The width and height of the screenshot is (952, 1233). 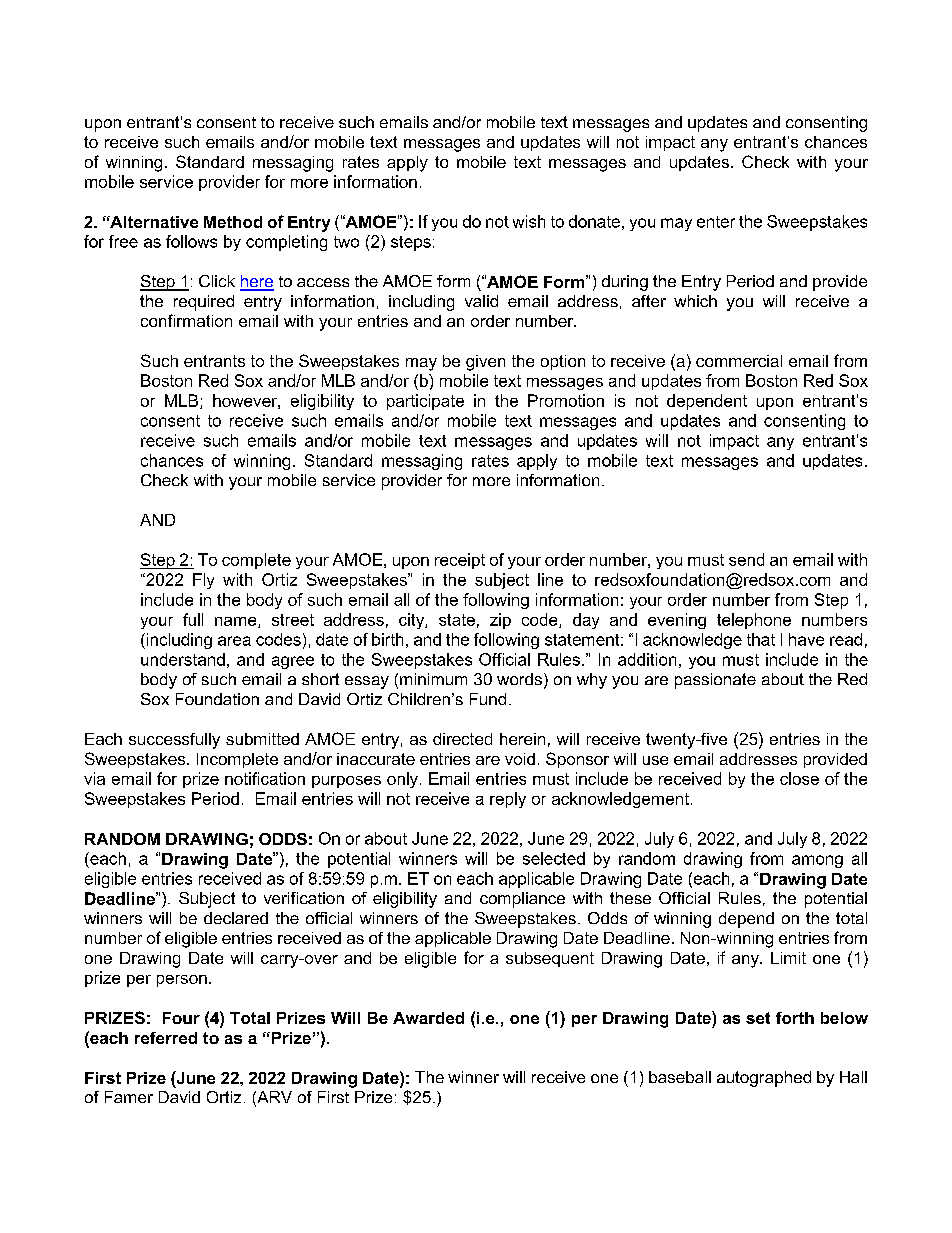 I want to click on autographed, so click(x=764, y=1079).
